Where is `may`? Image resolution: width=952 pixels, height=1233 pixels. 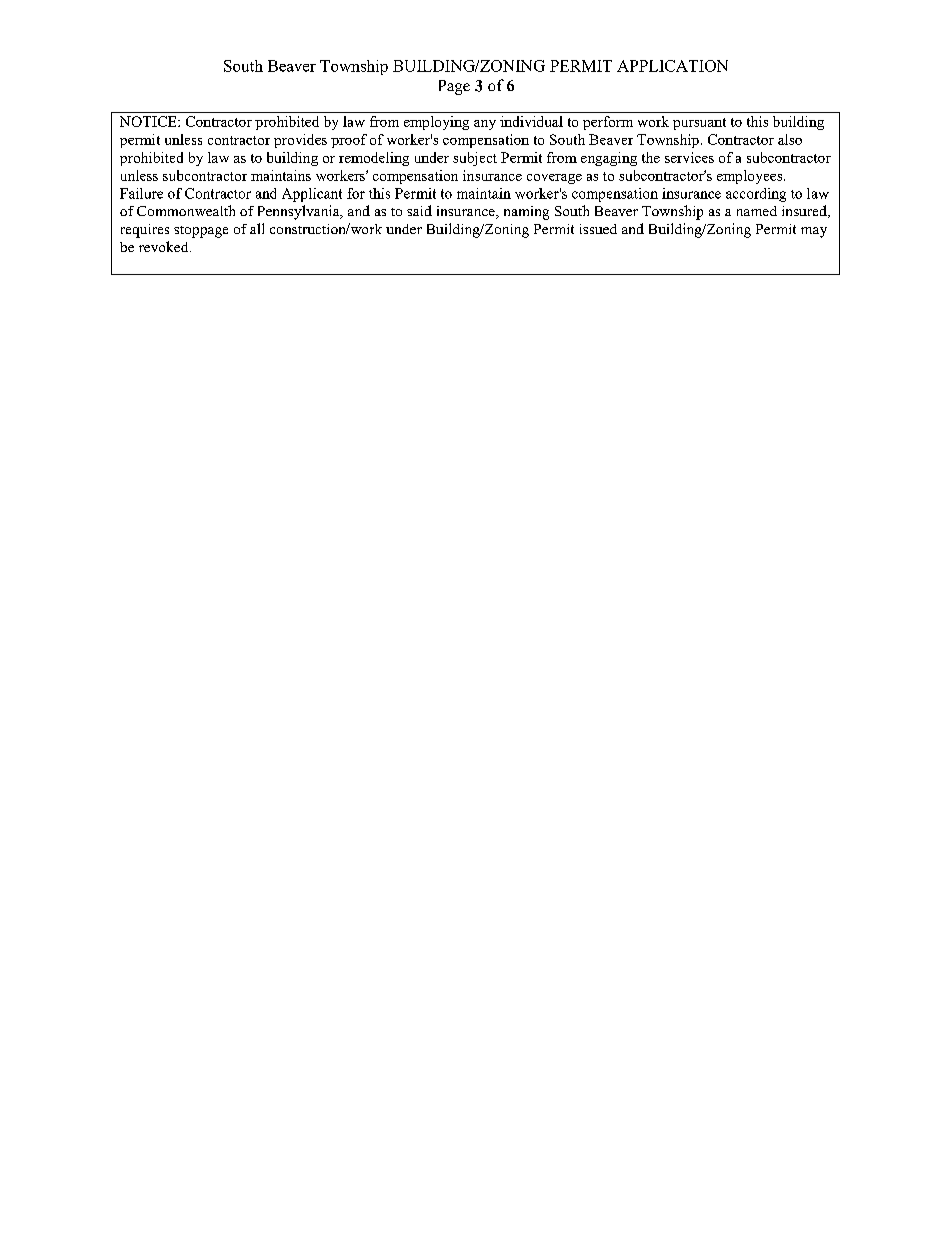
may is located at coordinates (814, 232).
